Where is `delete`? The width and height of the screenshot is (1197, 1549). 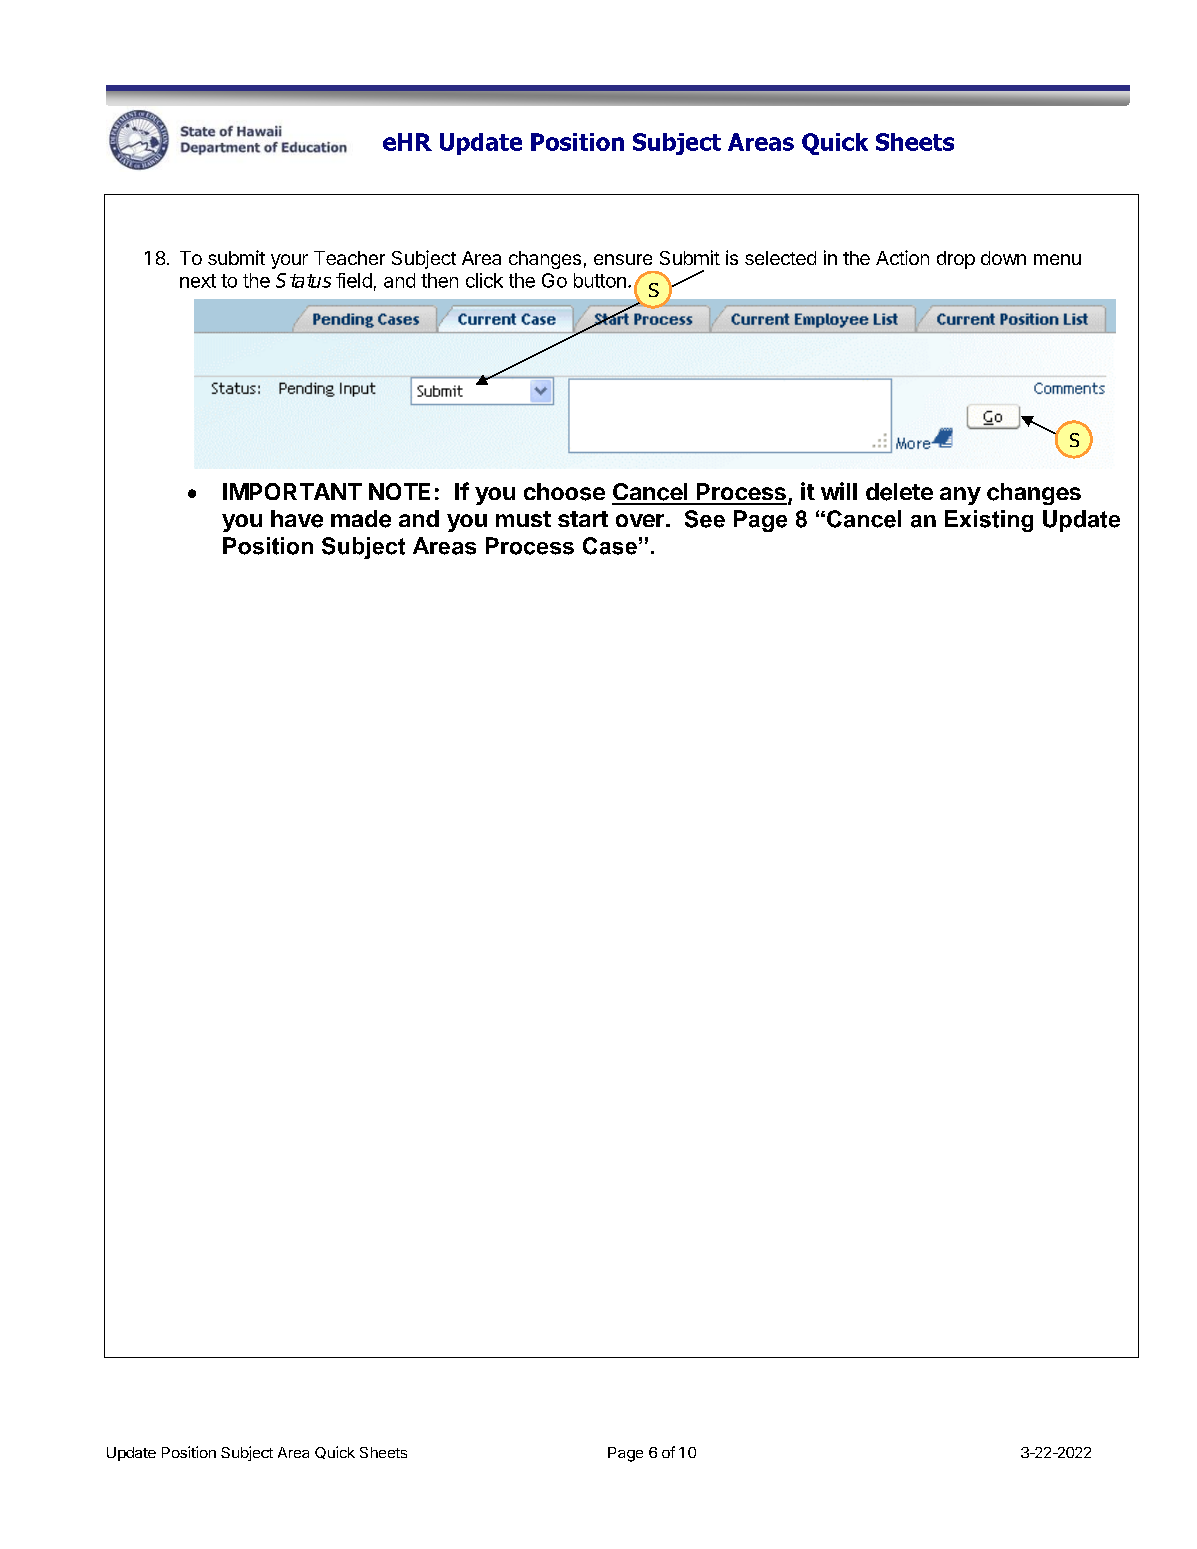
delete is located at coordinates (899, 492).
